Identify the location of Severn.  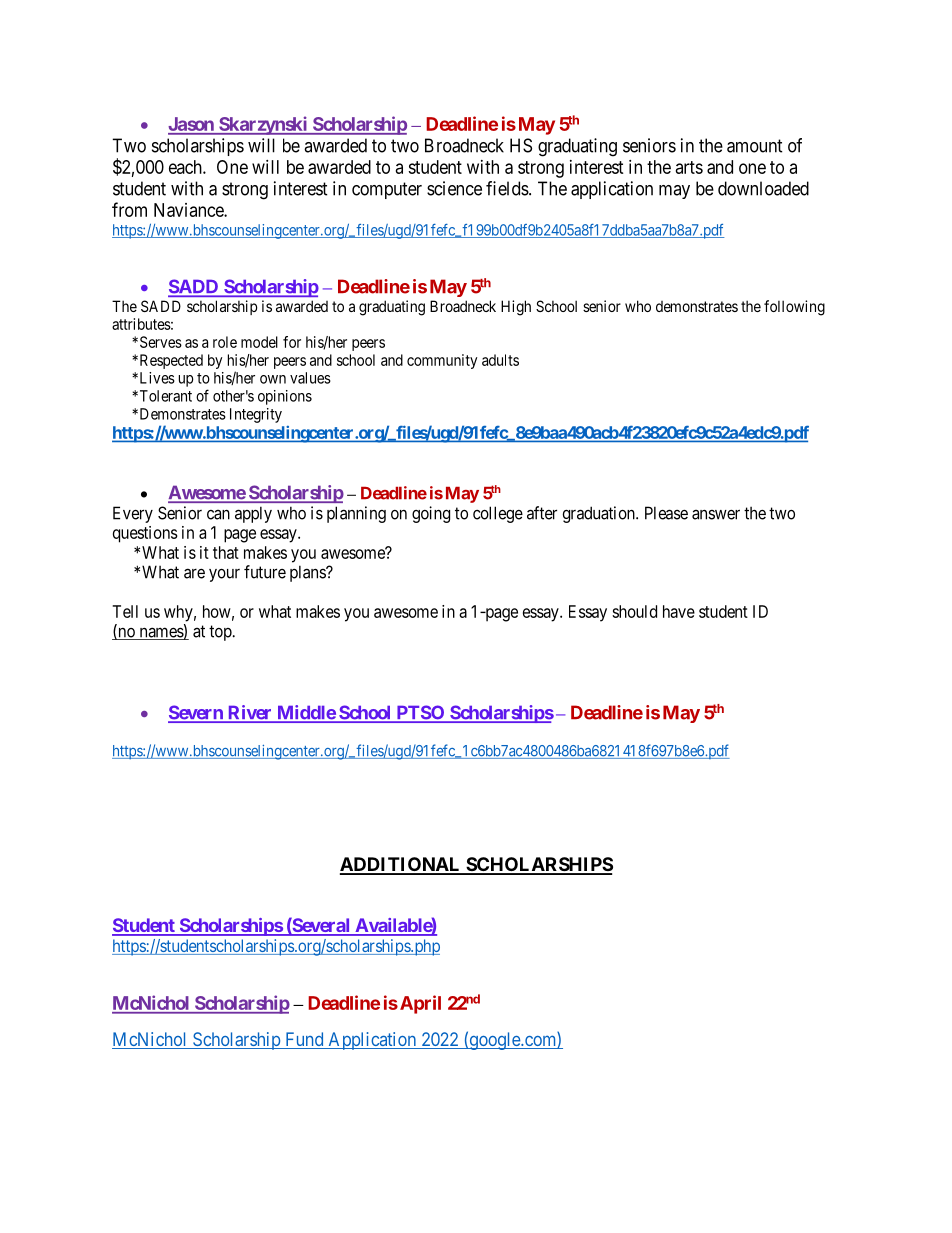
(196, 713).
